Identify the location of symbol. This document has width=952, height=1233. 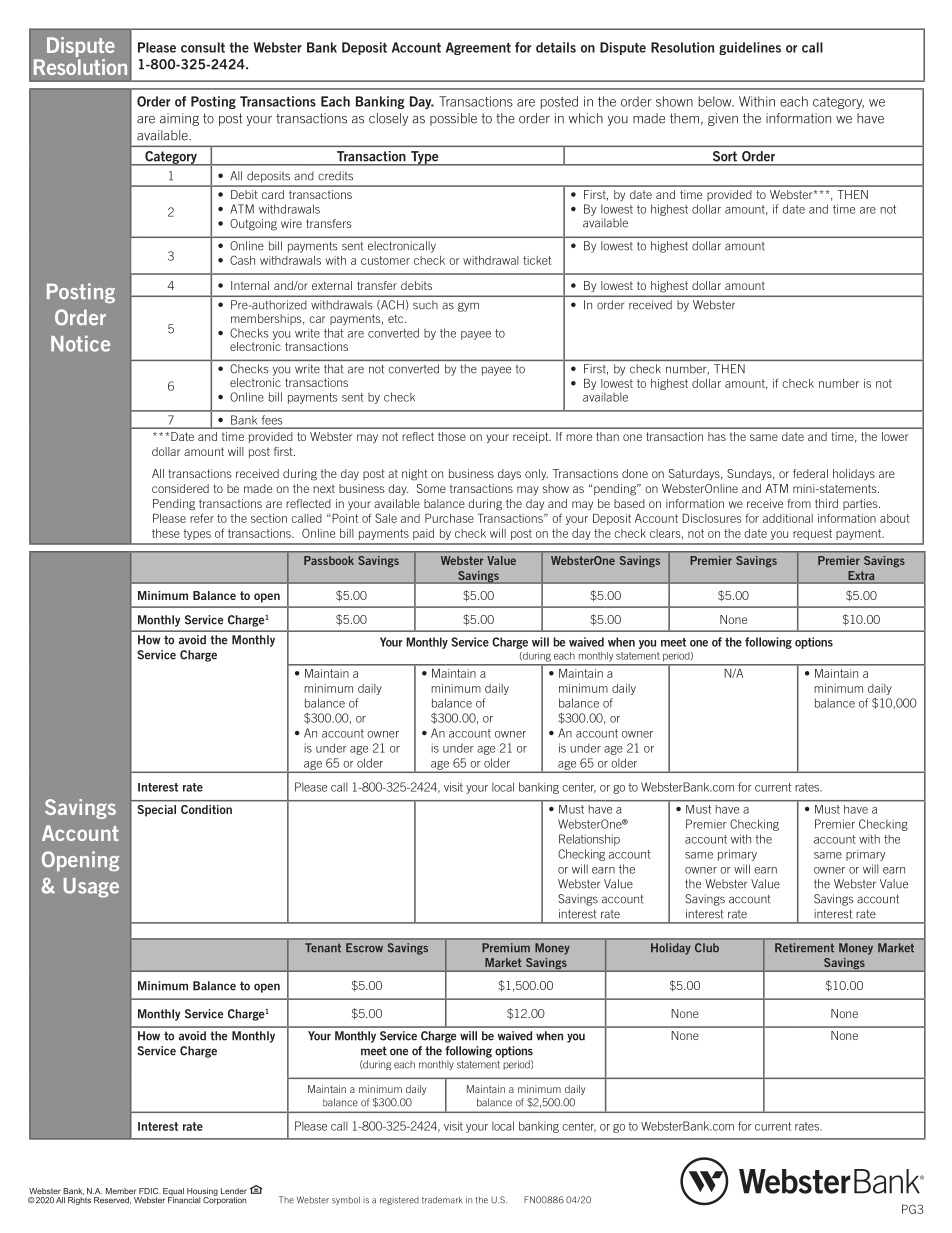
(346, 1200).
